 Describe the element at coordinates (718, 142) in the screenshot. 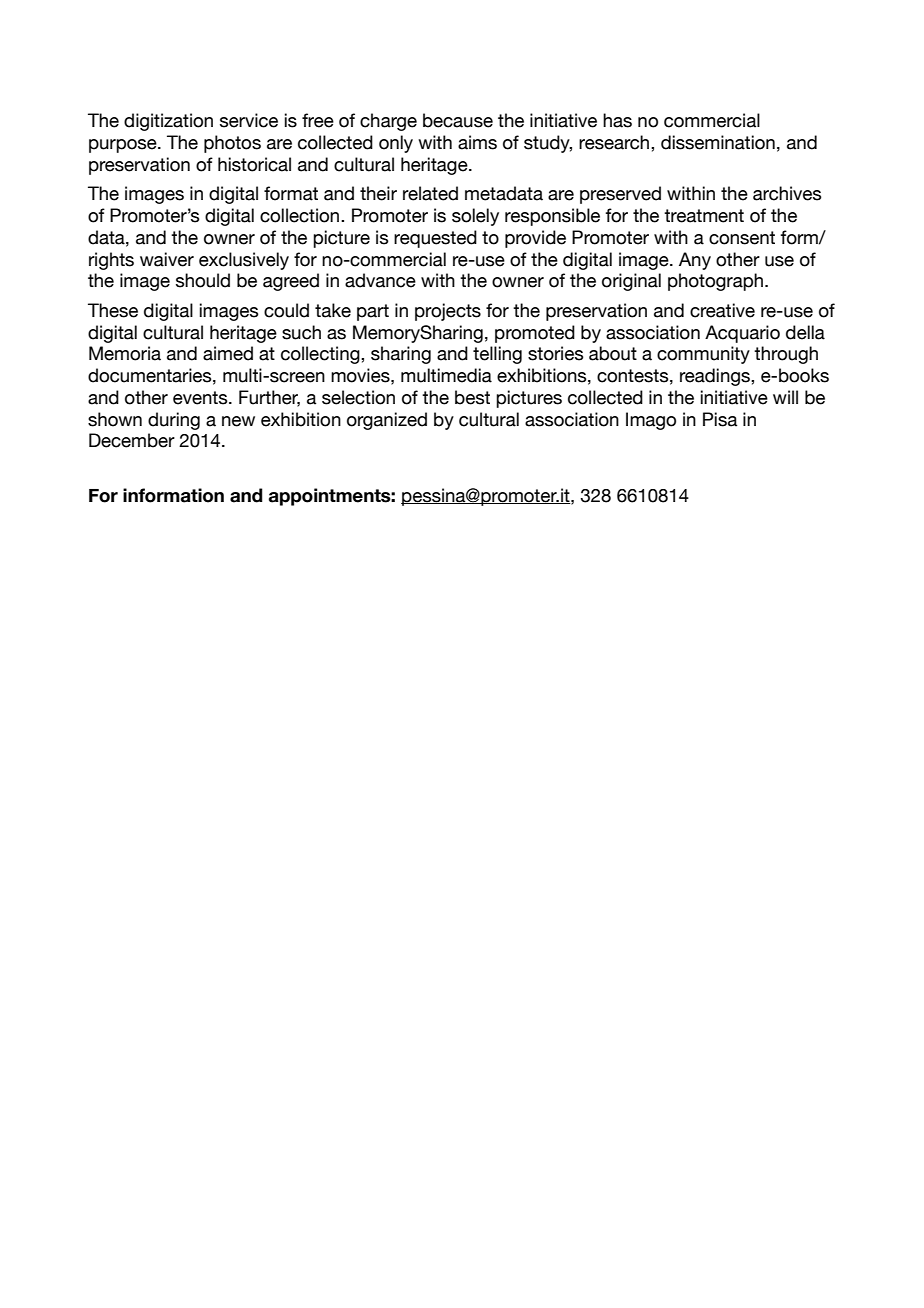

I see `dissemination` at that location.
